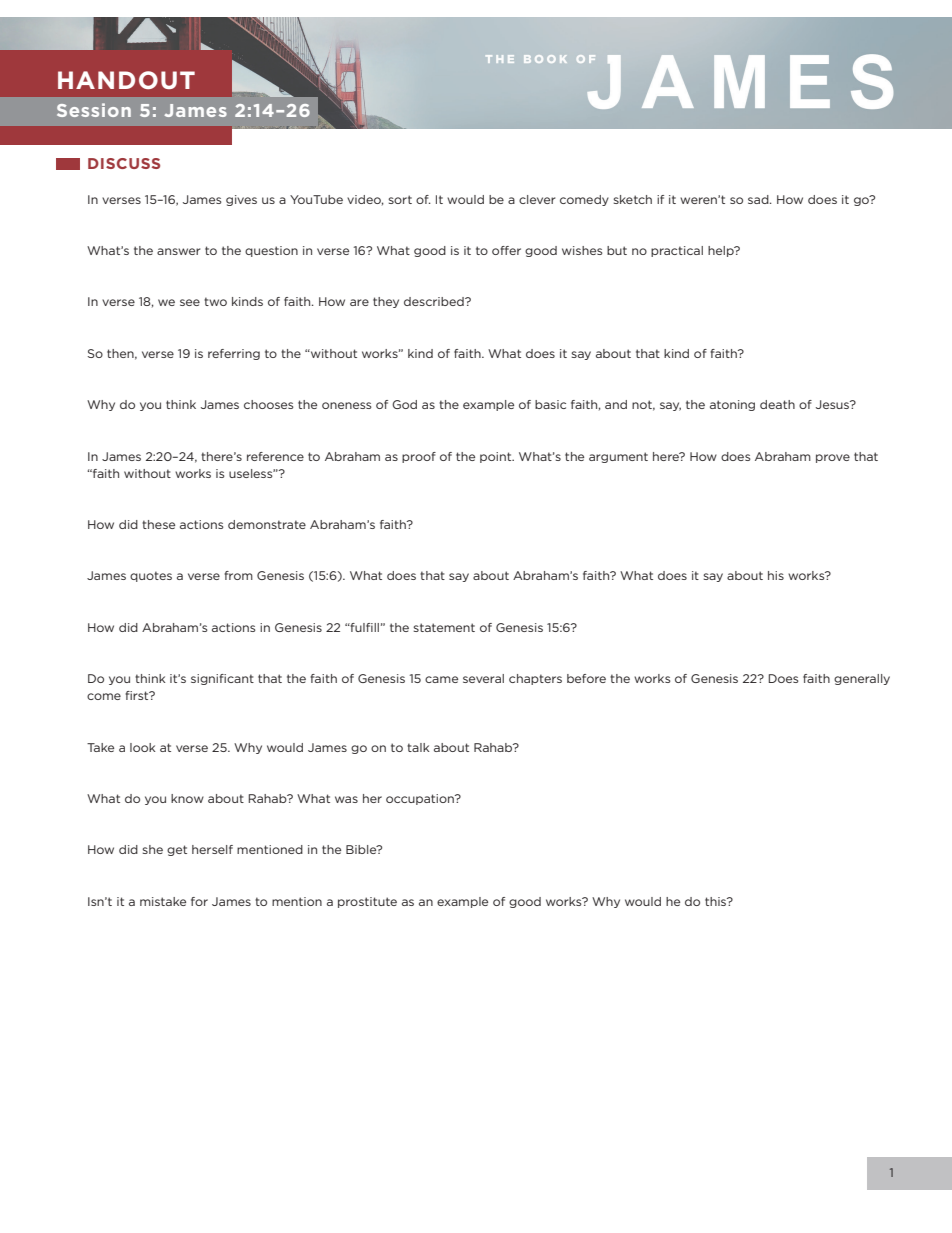  Describe the element at coordinates (177, 850) in the page. I see `get` at that location.
